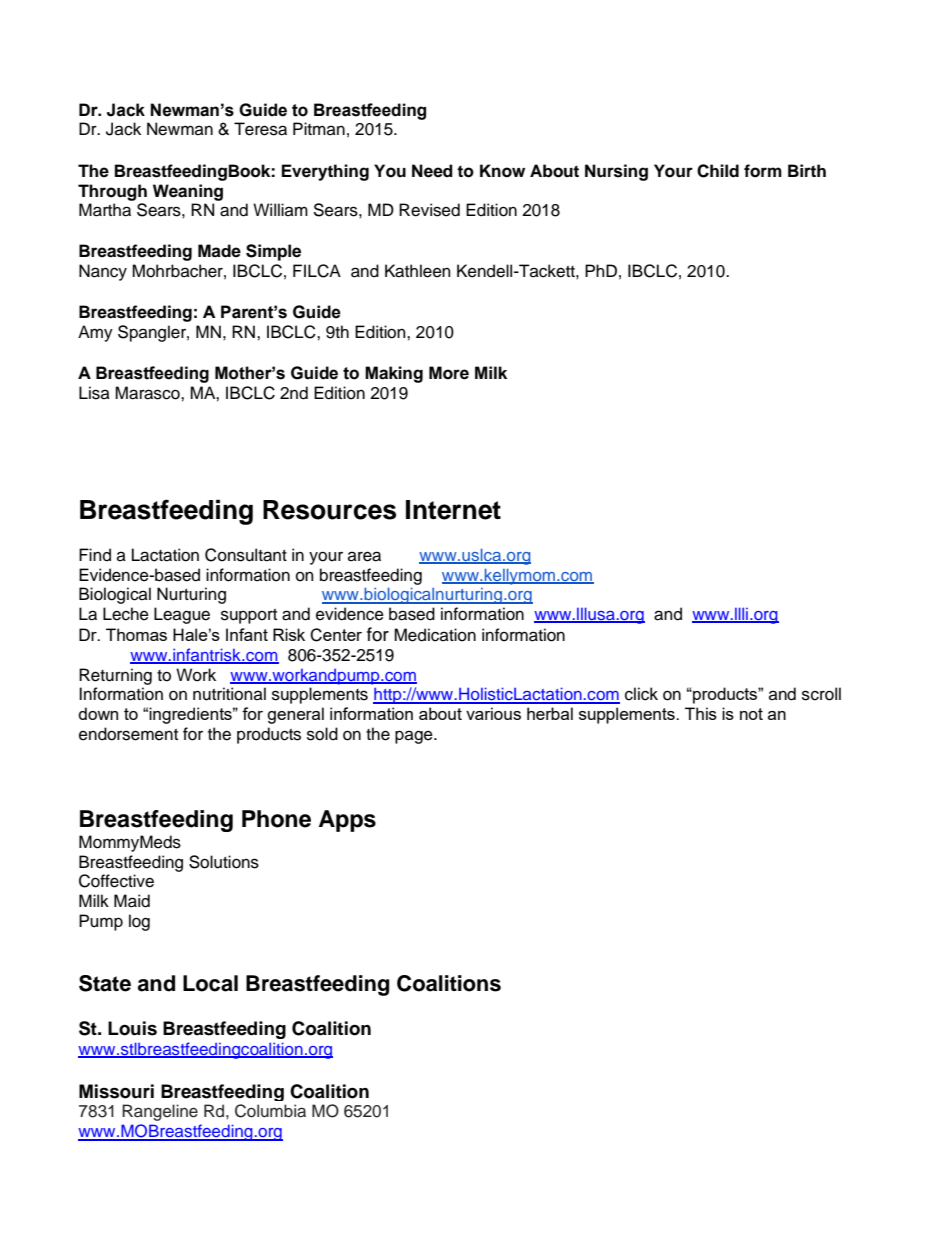 The width and height of the image is (952, 1233). What do you see at coordinates (449, 373) in the image?
I see `More` at bounding box center [449, 373].
